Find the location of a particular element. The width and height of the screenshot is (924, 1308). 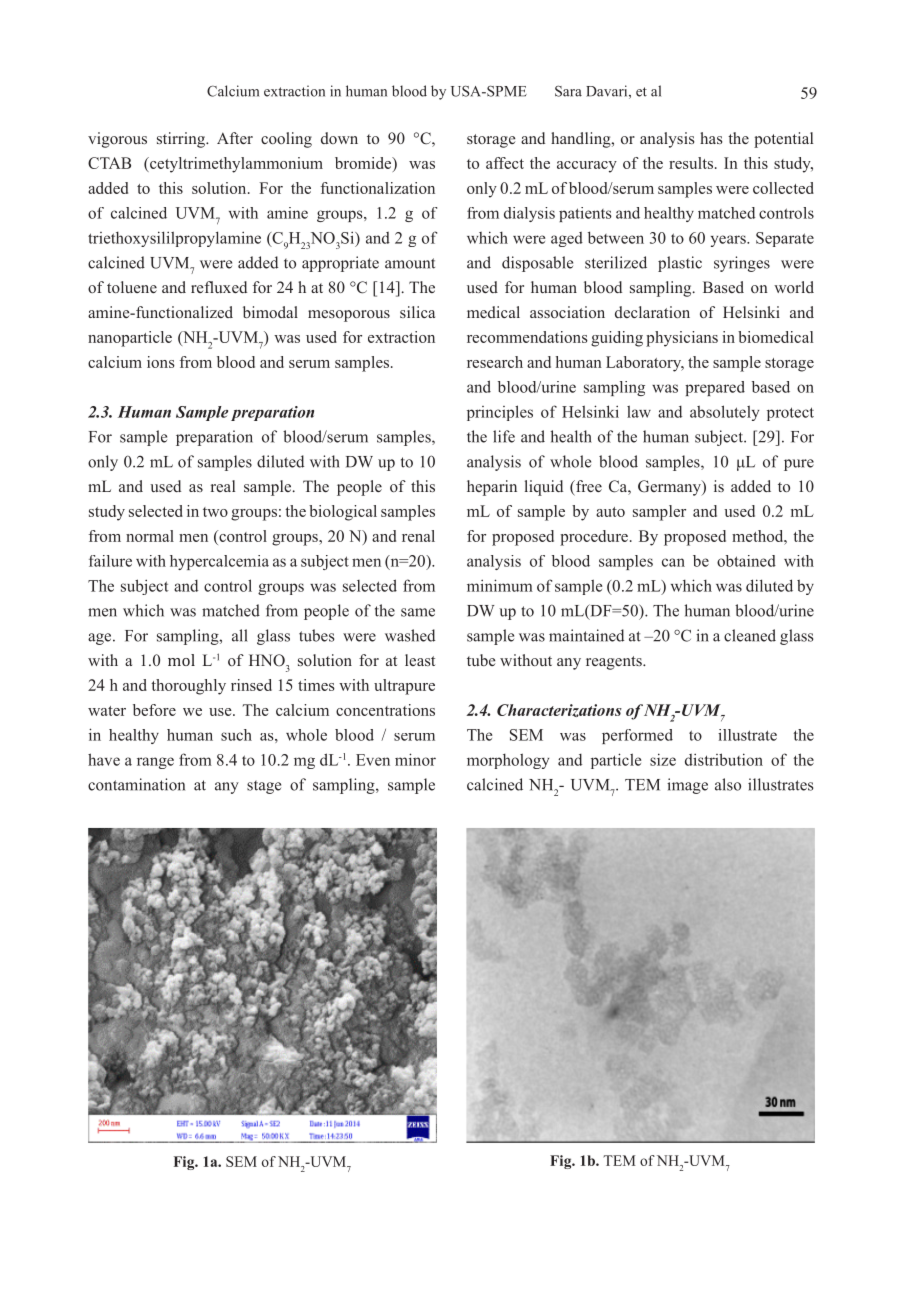

range is located at coordinates (155, 763).
